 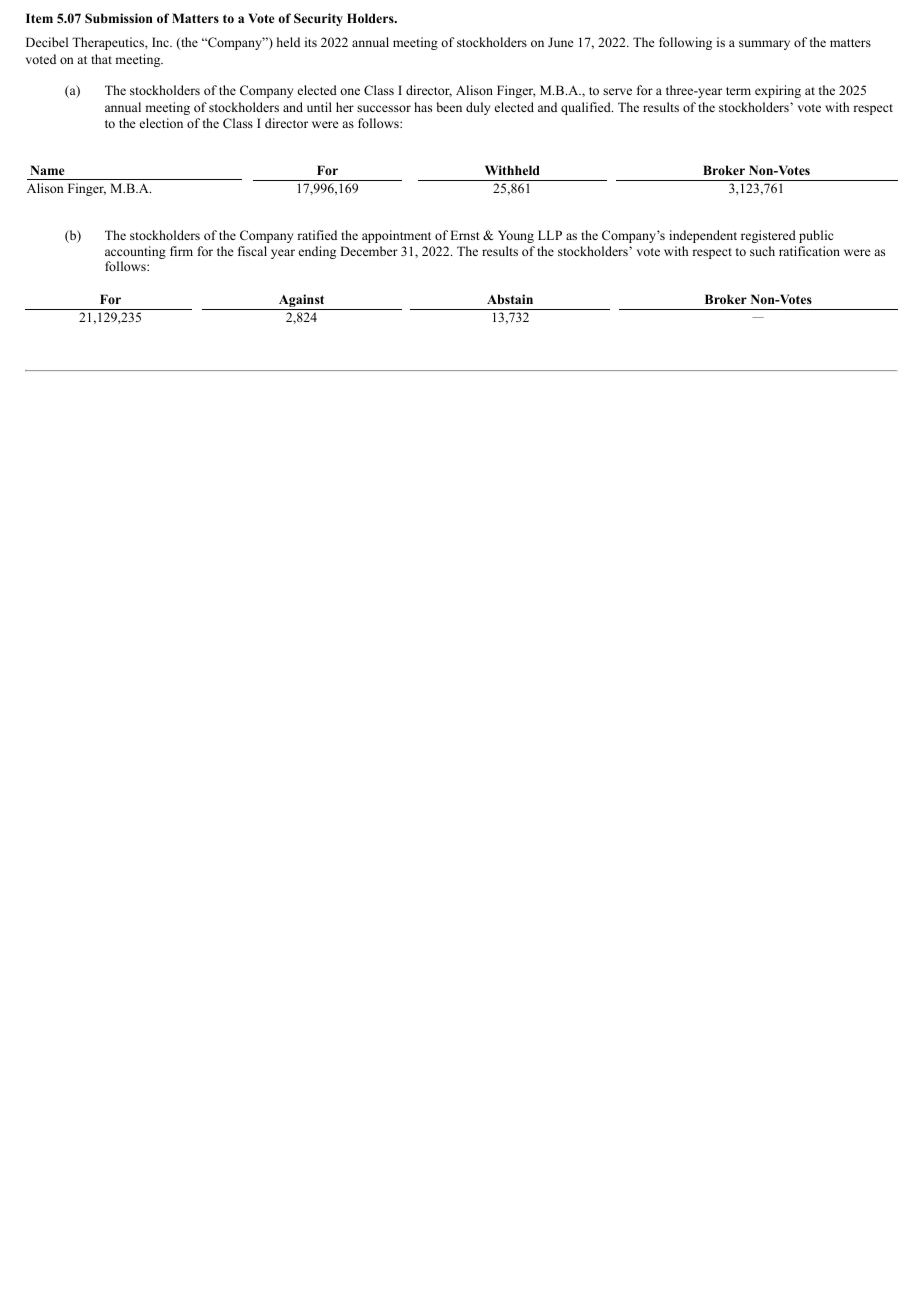 What do you see at coordinates (47, 170) in the screenshot?
I see `Name` at bounding box center [47, 170].
